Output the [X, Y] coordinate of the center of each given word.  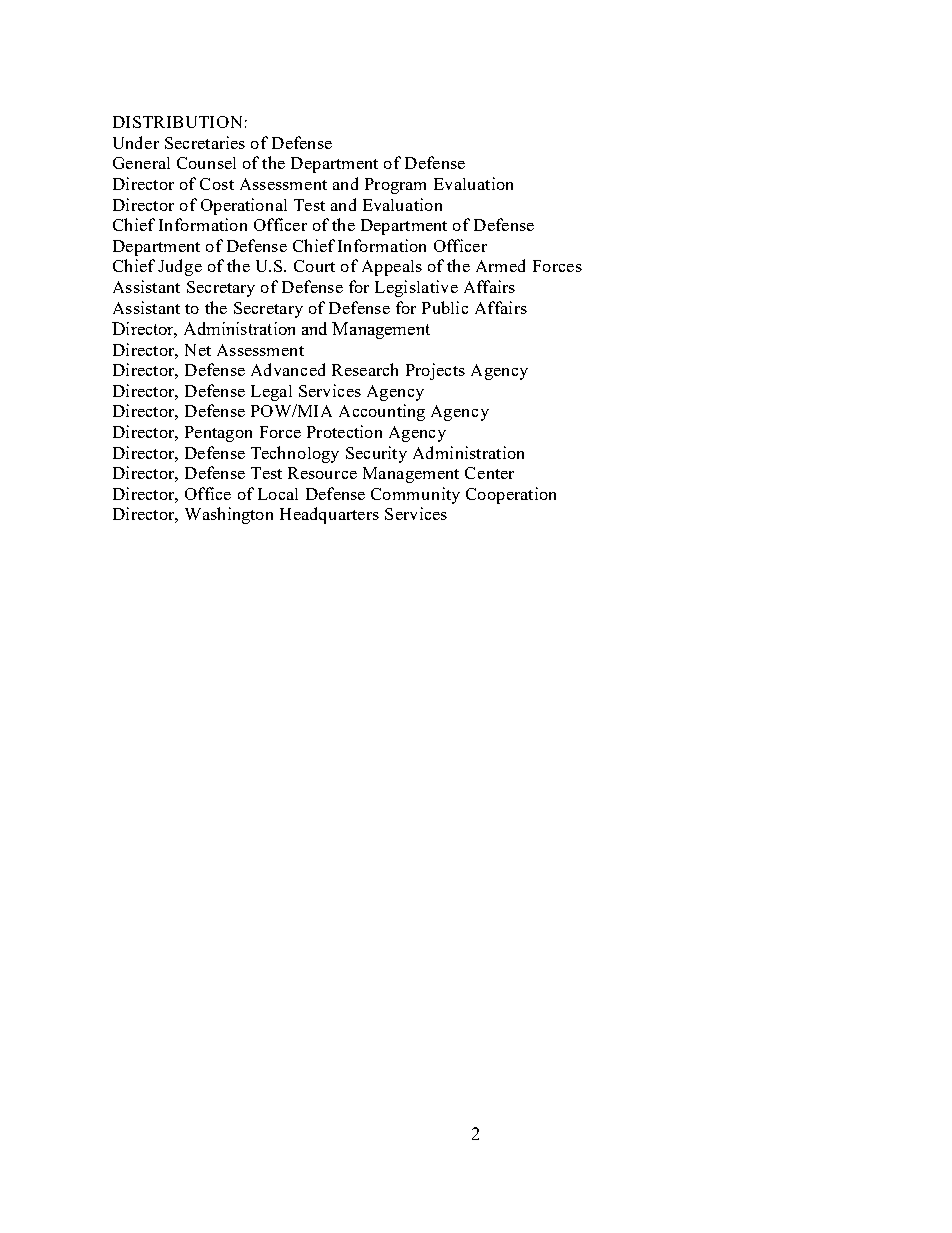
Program [395, 186]
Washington [229, 515]
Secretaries [205, 142]
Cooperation [511, 495]
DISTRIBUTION [177, 122]
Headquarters [329, 515]
